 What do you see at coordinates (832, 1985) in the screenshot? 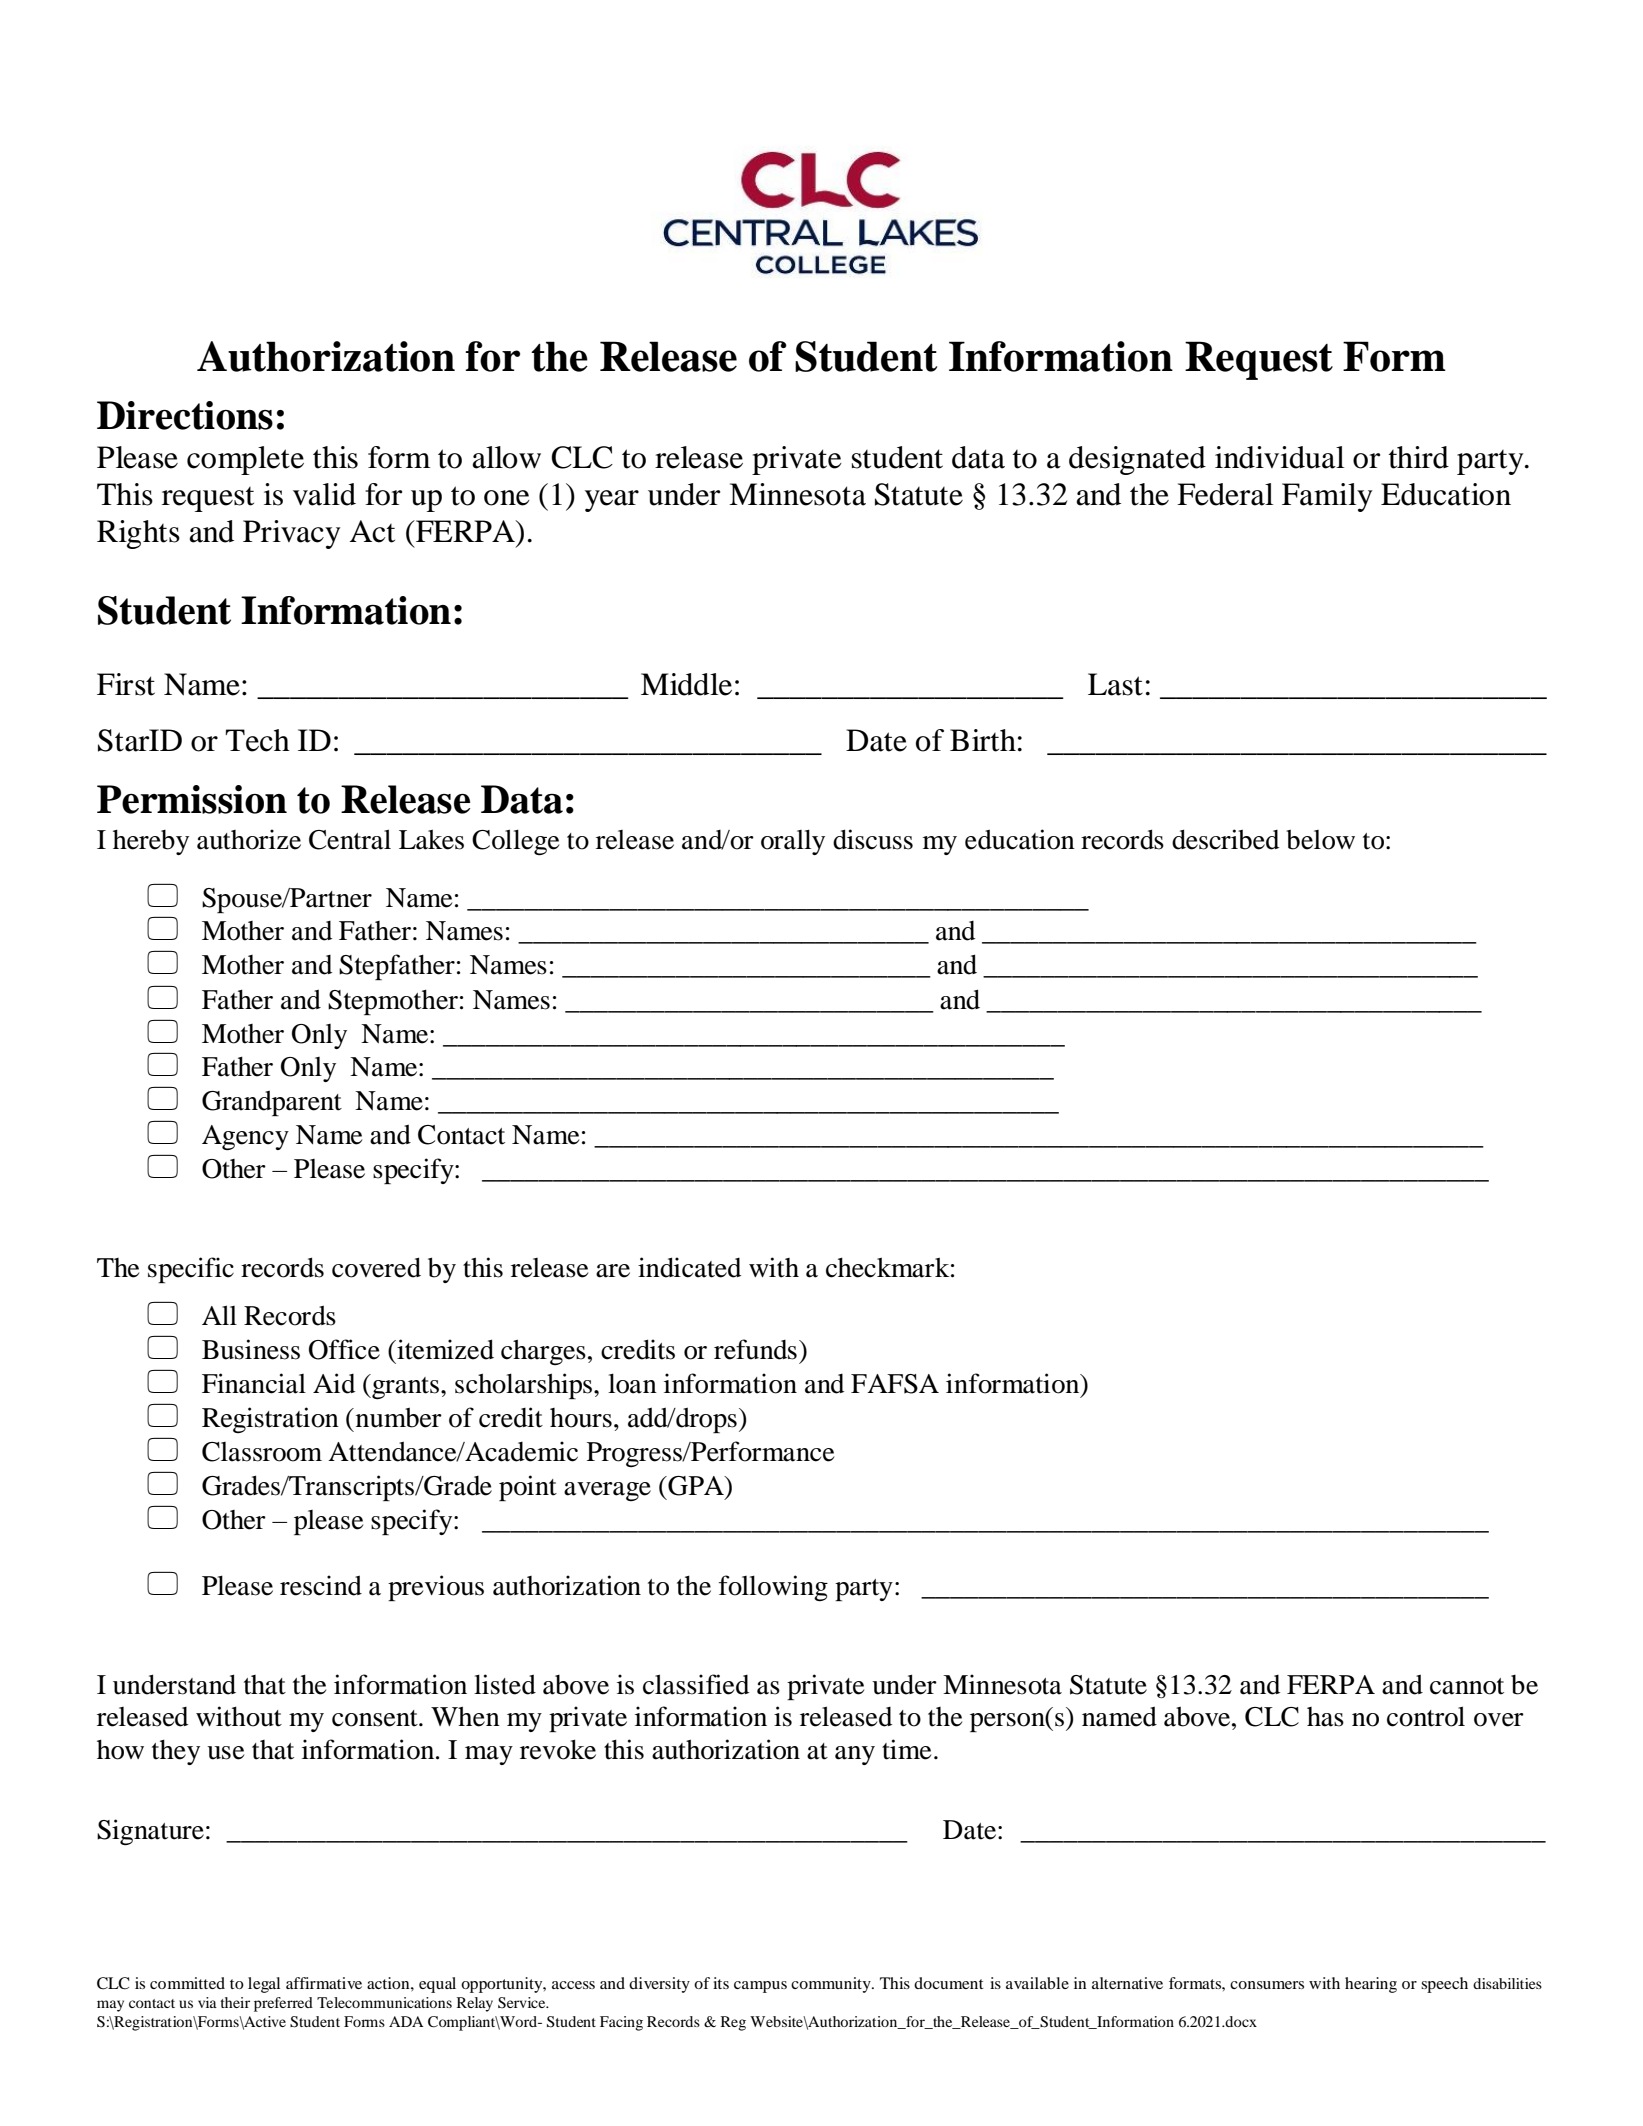
I see `community` at bounding box center [832, 1985].
